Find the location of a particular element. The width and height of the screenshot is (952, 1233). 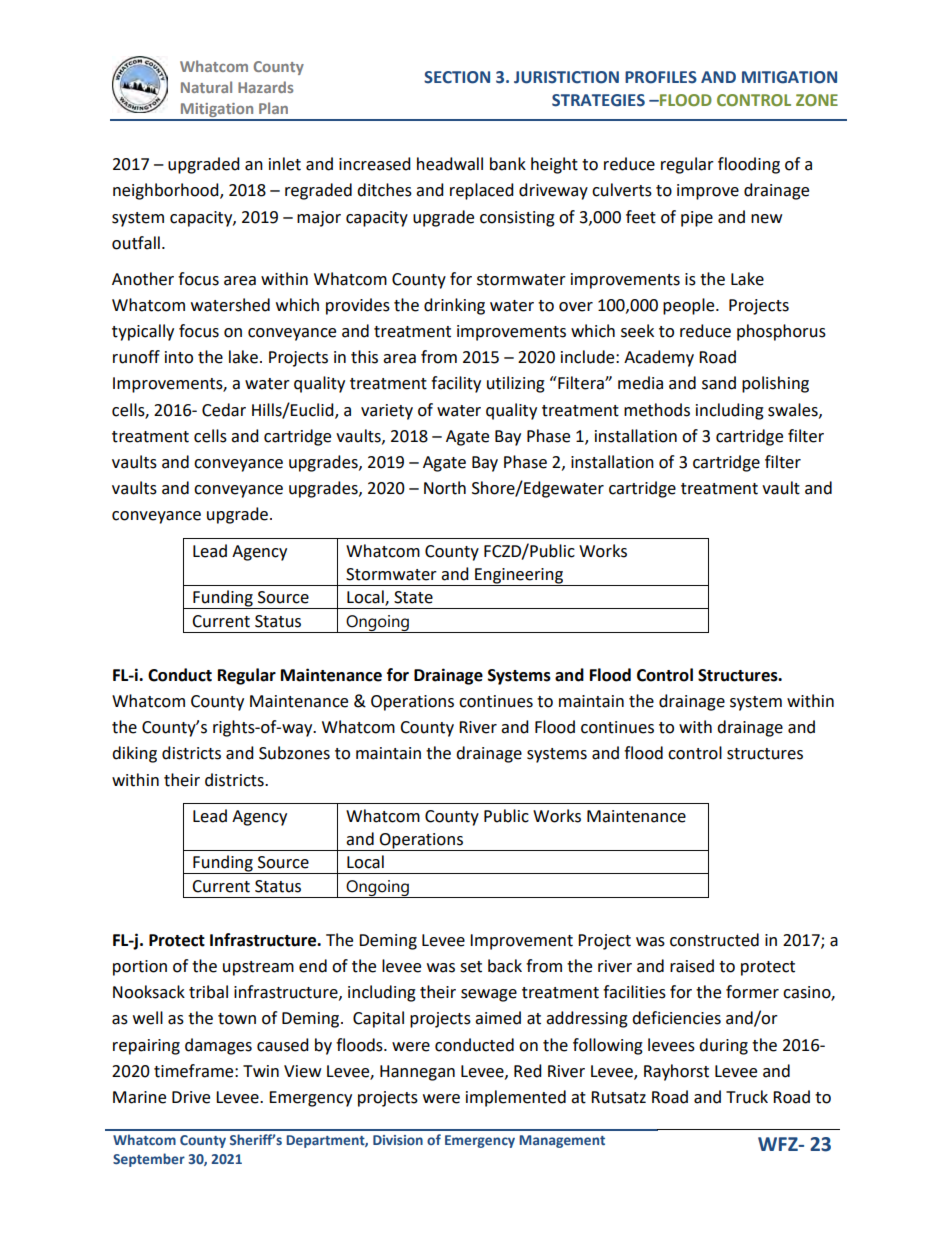

upstream is located at coordinates (258, 968).
